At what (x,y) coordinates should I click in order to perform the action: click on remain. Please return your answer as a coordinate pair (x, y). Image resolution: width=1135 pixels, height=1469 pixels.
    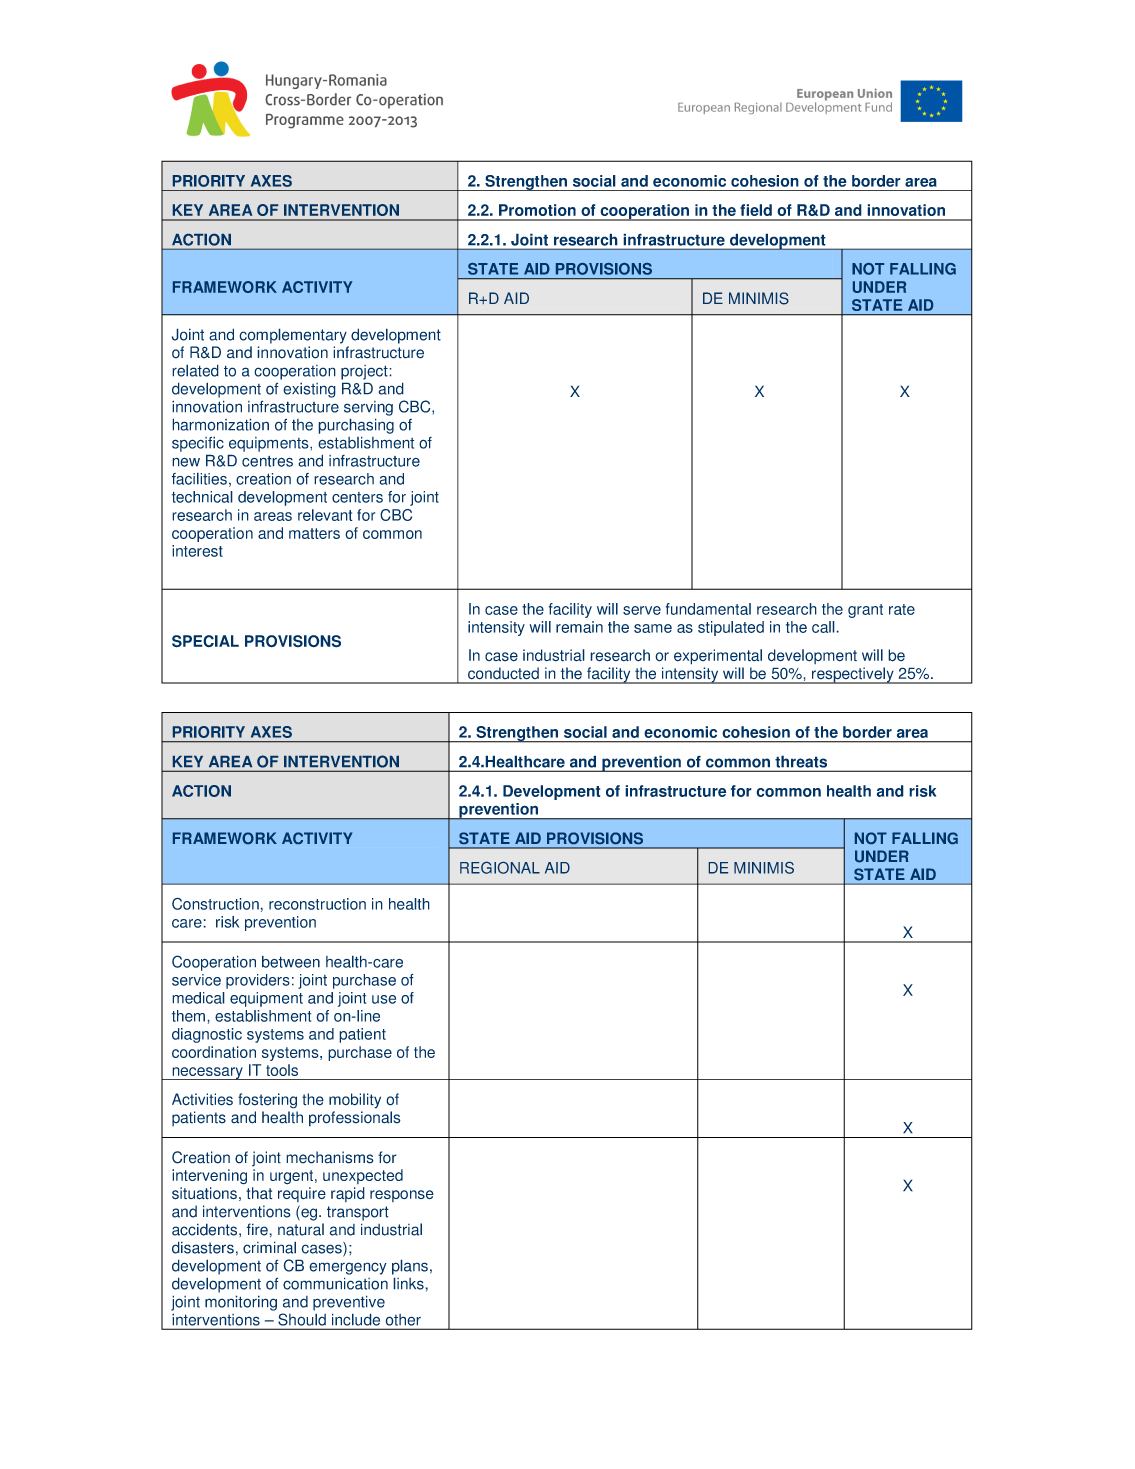
    Looking at the image, I should click on (579, 627).
